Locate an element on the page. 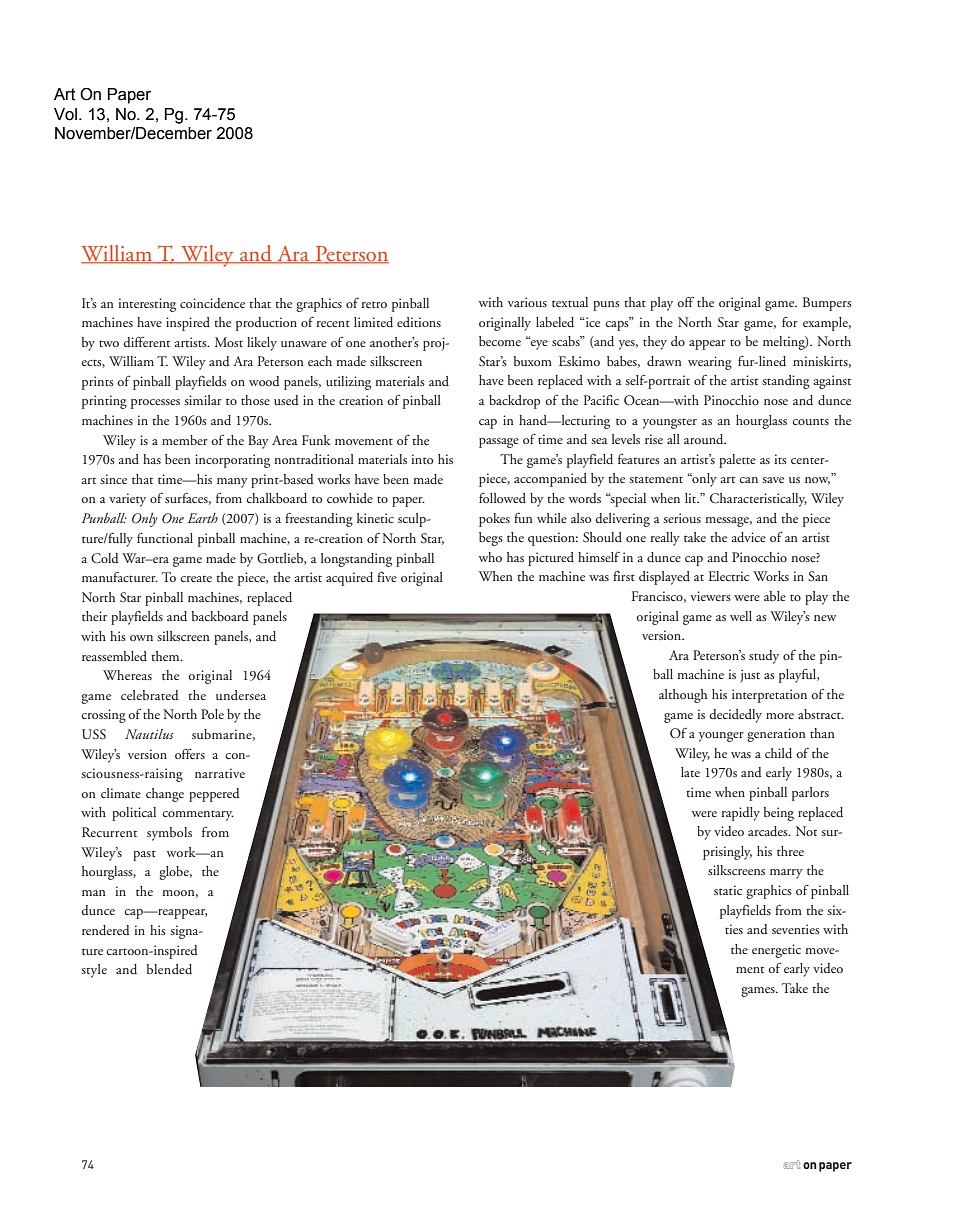 The width and height of the page is (960, 1232). Cold is located at coordinates (105, 558).
